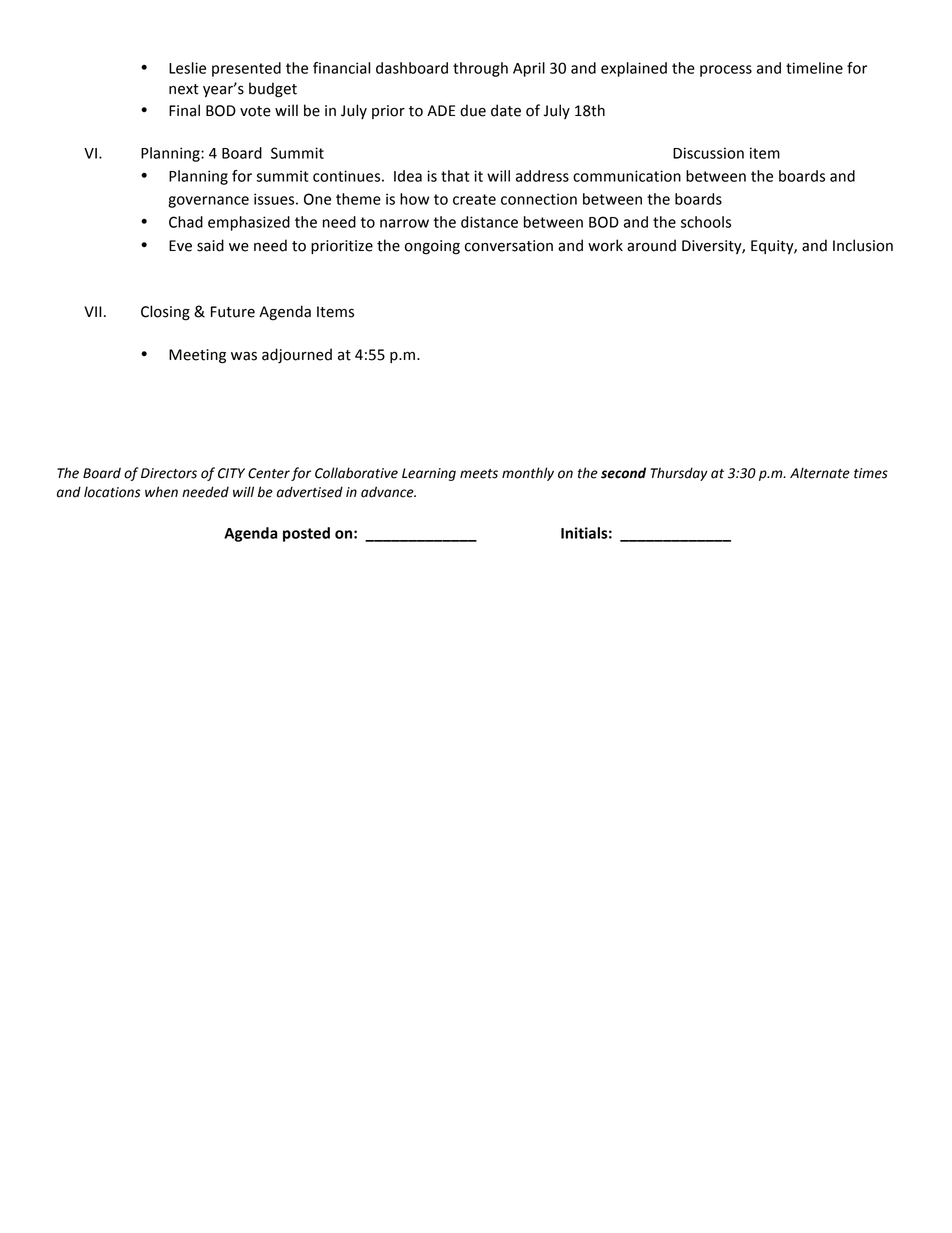 This screenshot has height=1233, width=952. I want to click on next, so click(184, 89).
